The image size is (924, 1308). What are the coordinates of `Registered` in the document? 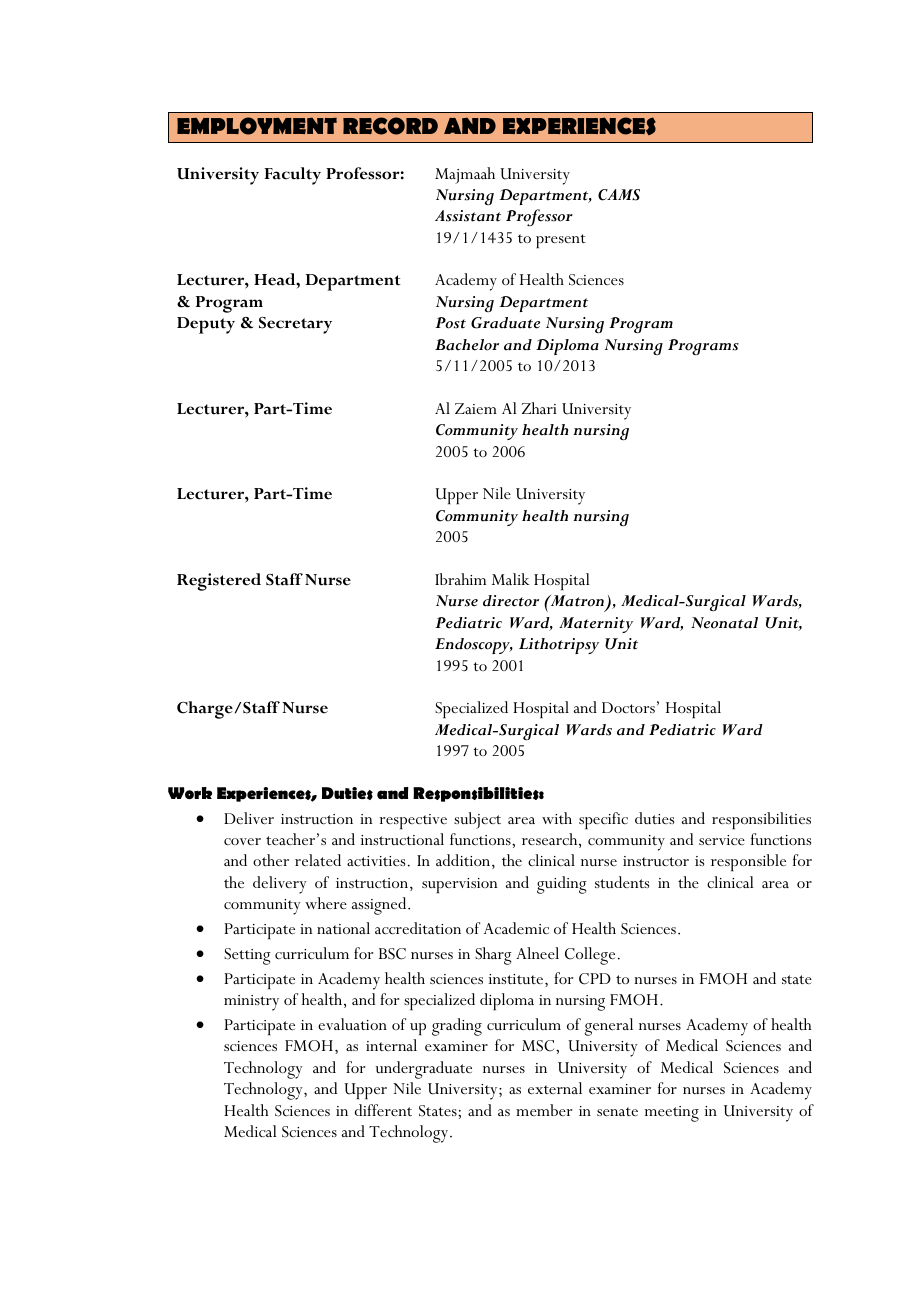 It's located at (219, 582).
